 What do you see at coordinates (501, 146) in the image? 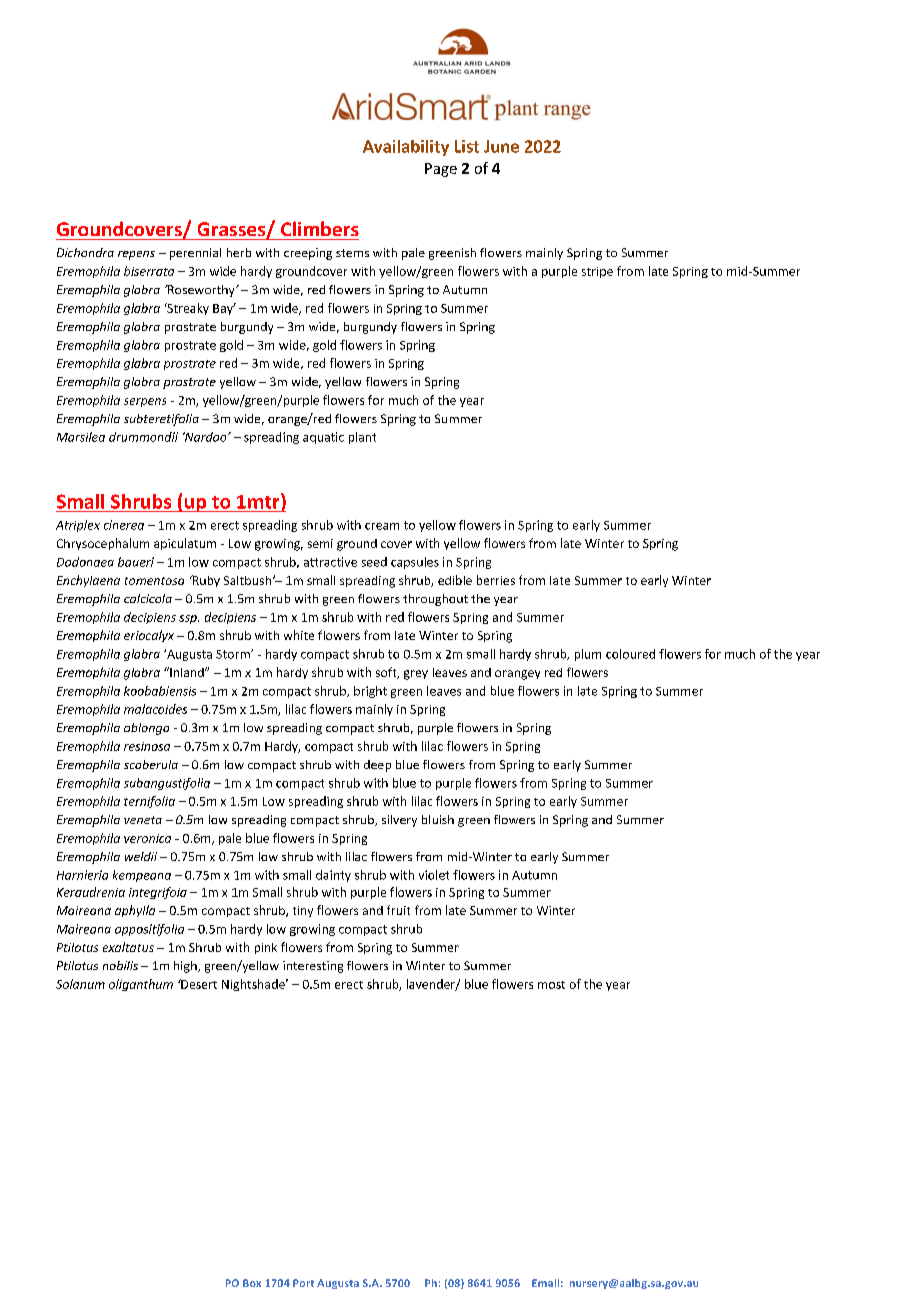
I see `June` at bounding box center [501, 146].
